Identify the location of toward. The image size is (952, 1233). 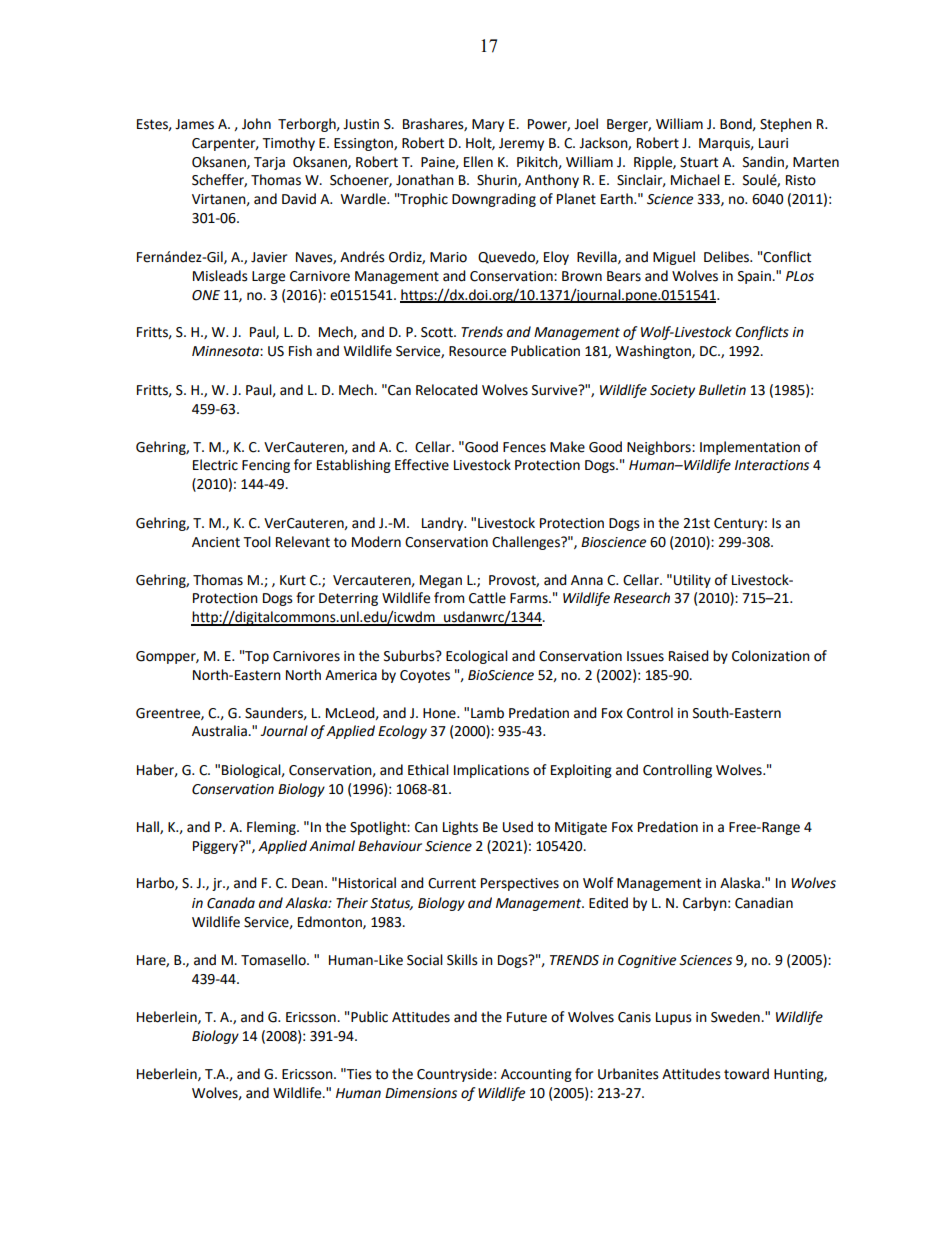
(746, 1074).
